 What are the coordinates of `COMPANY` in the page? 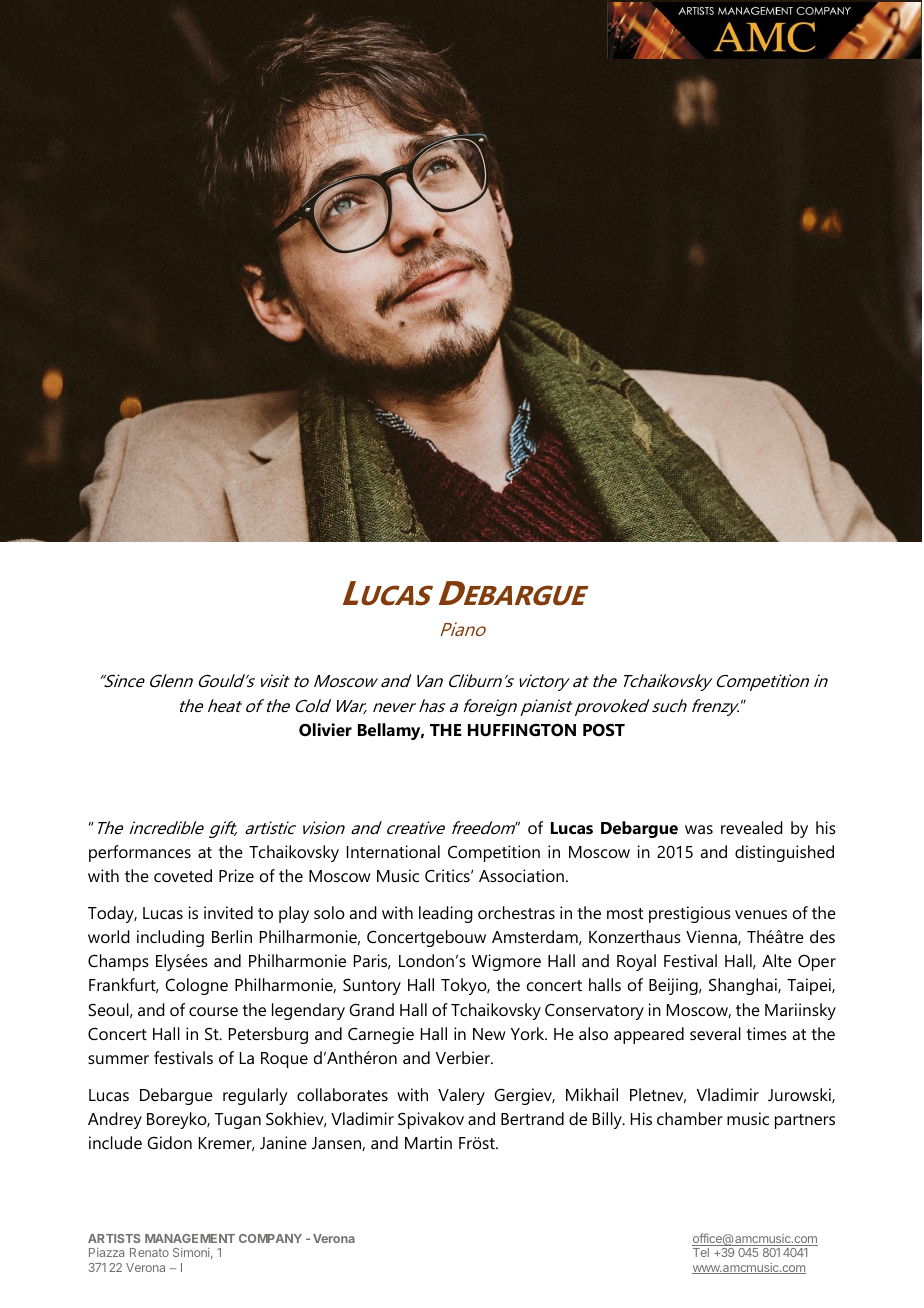 It's located at (270, 1238).
